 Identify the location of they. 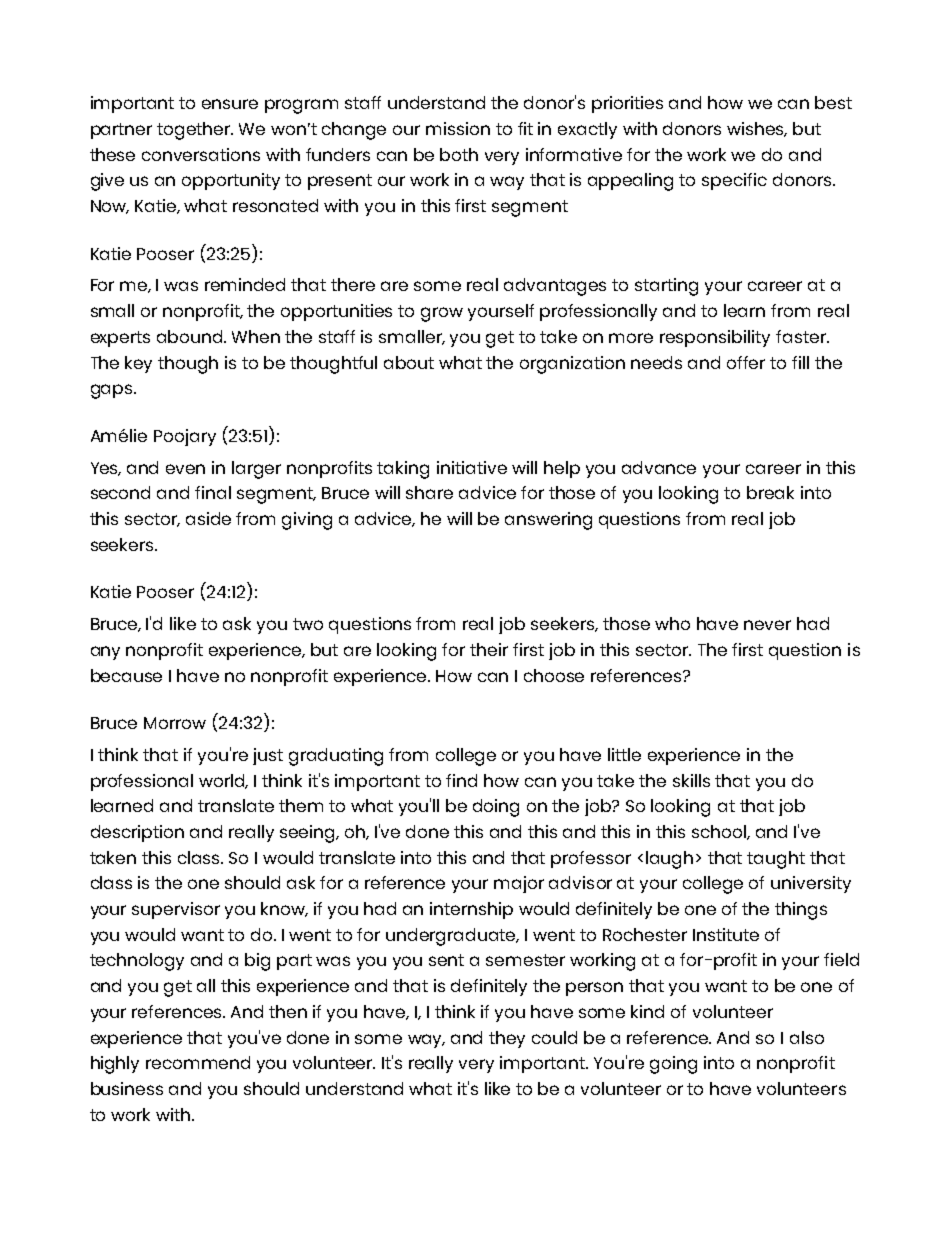
(507, 1039).
